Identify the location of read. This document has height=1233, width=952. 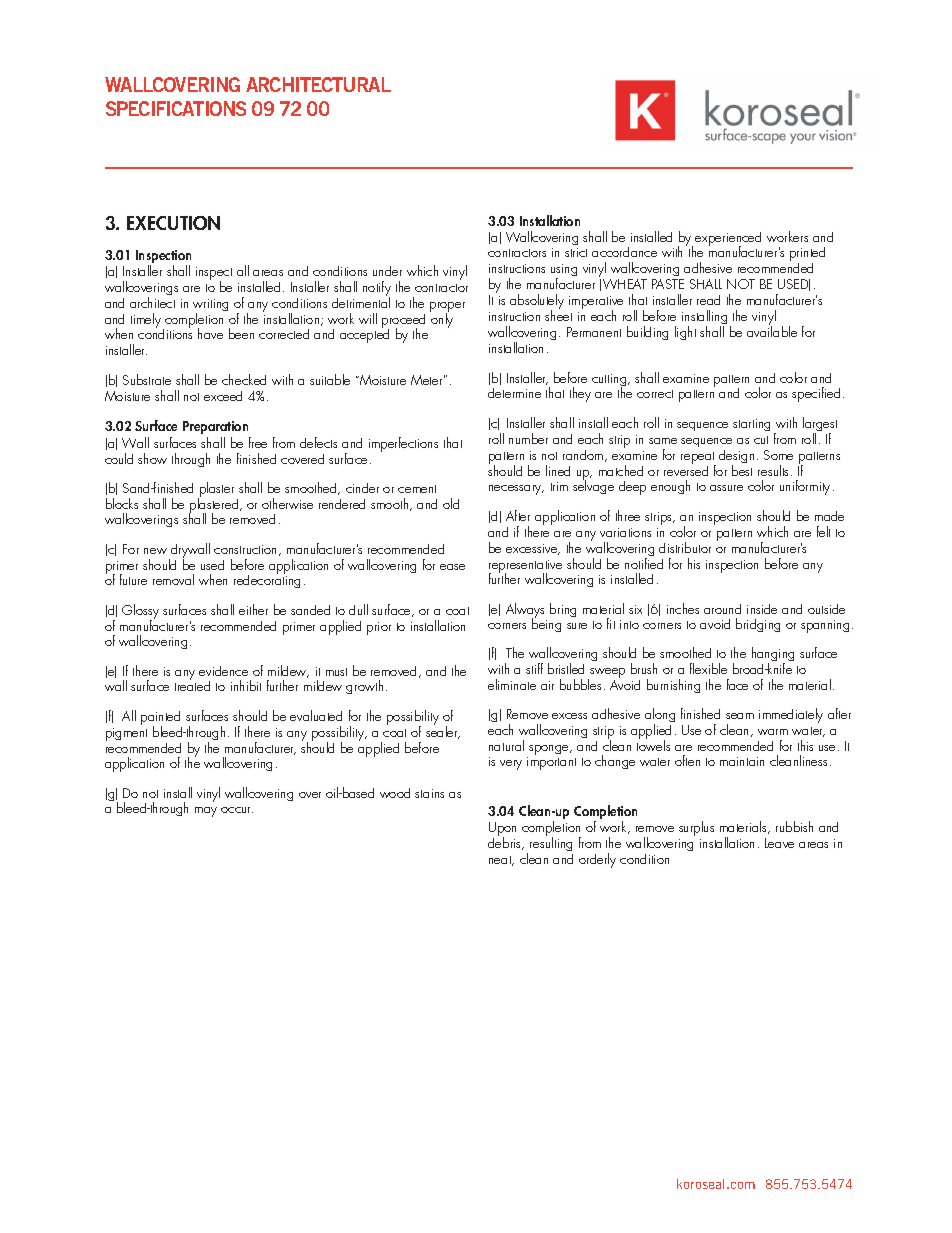
(708, 300).
